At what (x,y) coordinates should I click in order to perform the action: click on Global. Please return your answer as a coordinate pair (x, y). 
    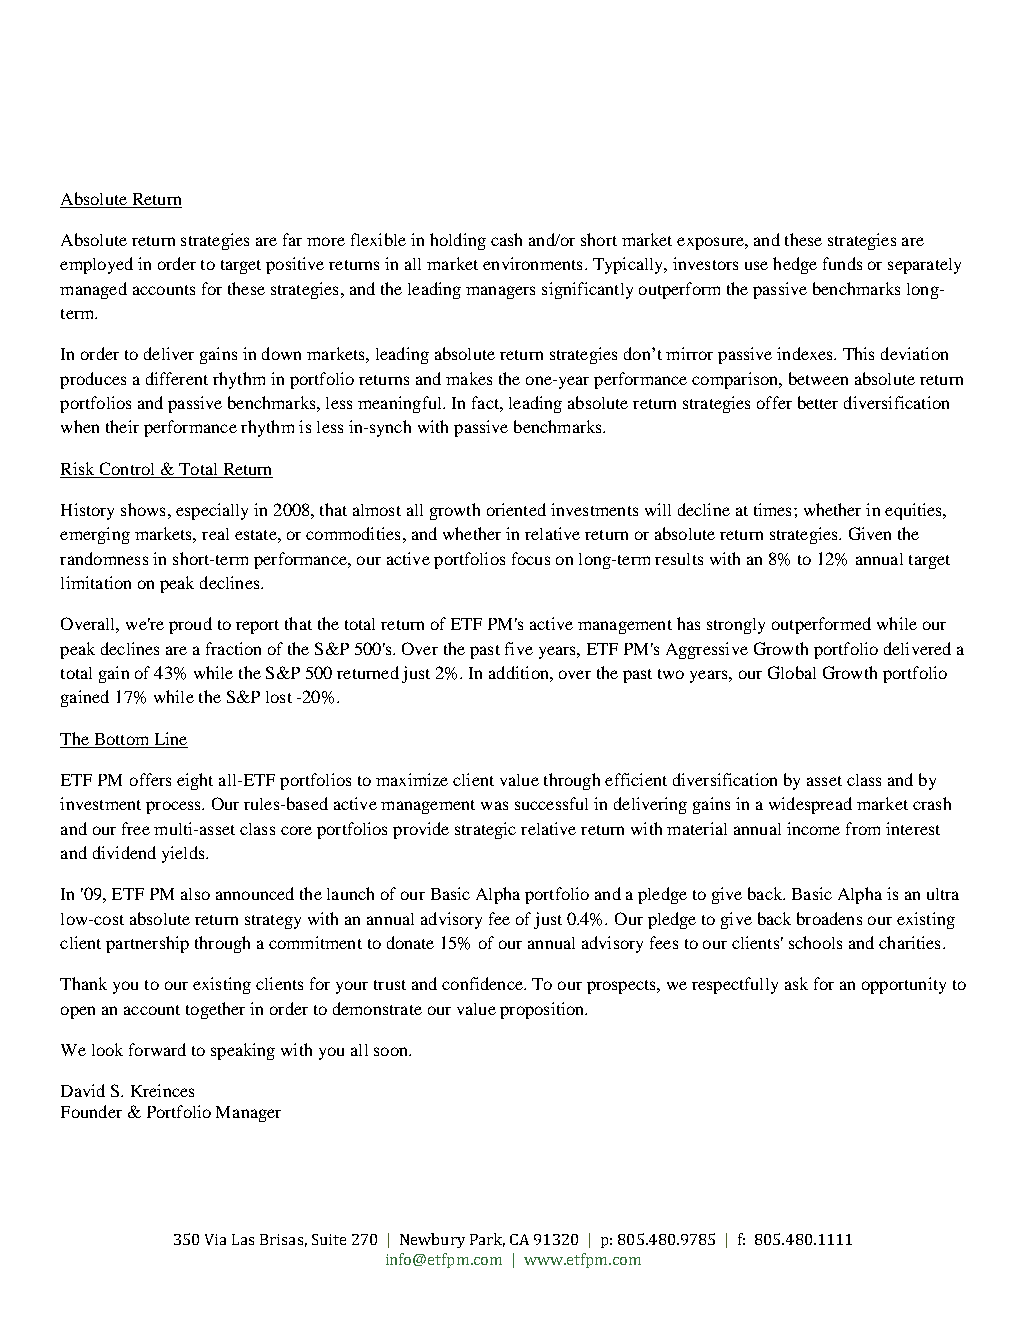
    Looking at the image, I should click on (792, 672).
